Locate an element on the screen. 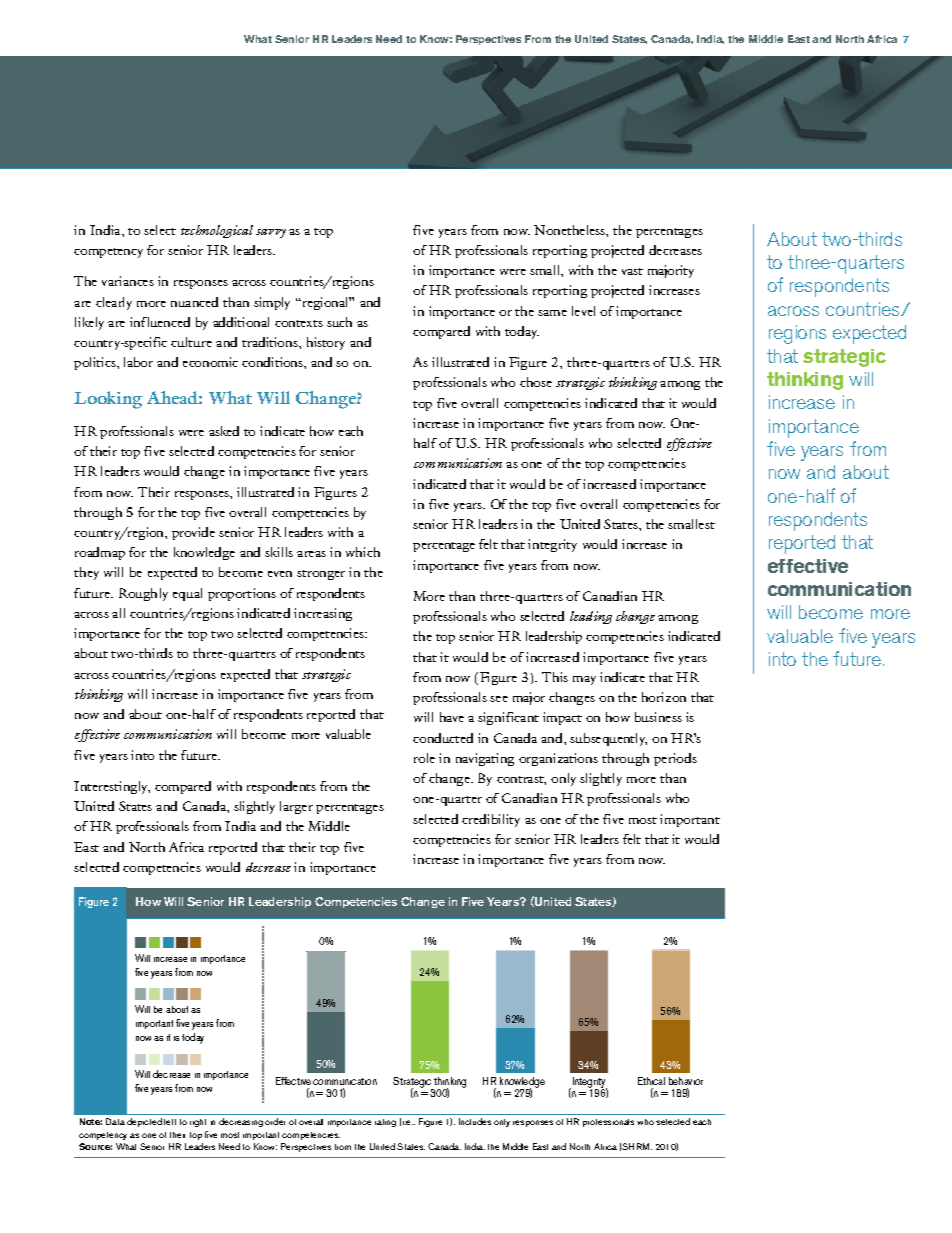  provide is located at coordinates (193, 533).
